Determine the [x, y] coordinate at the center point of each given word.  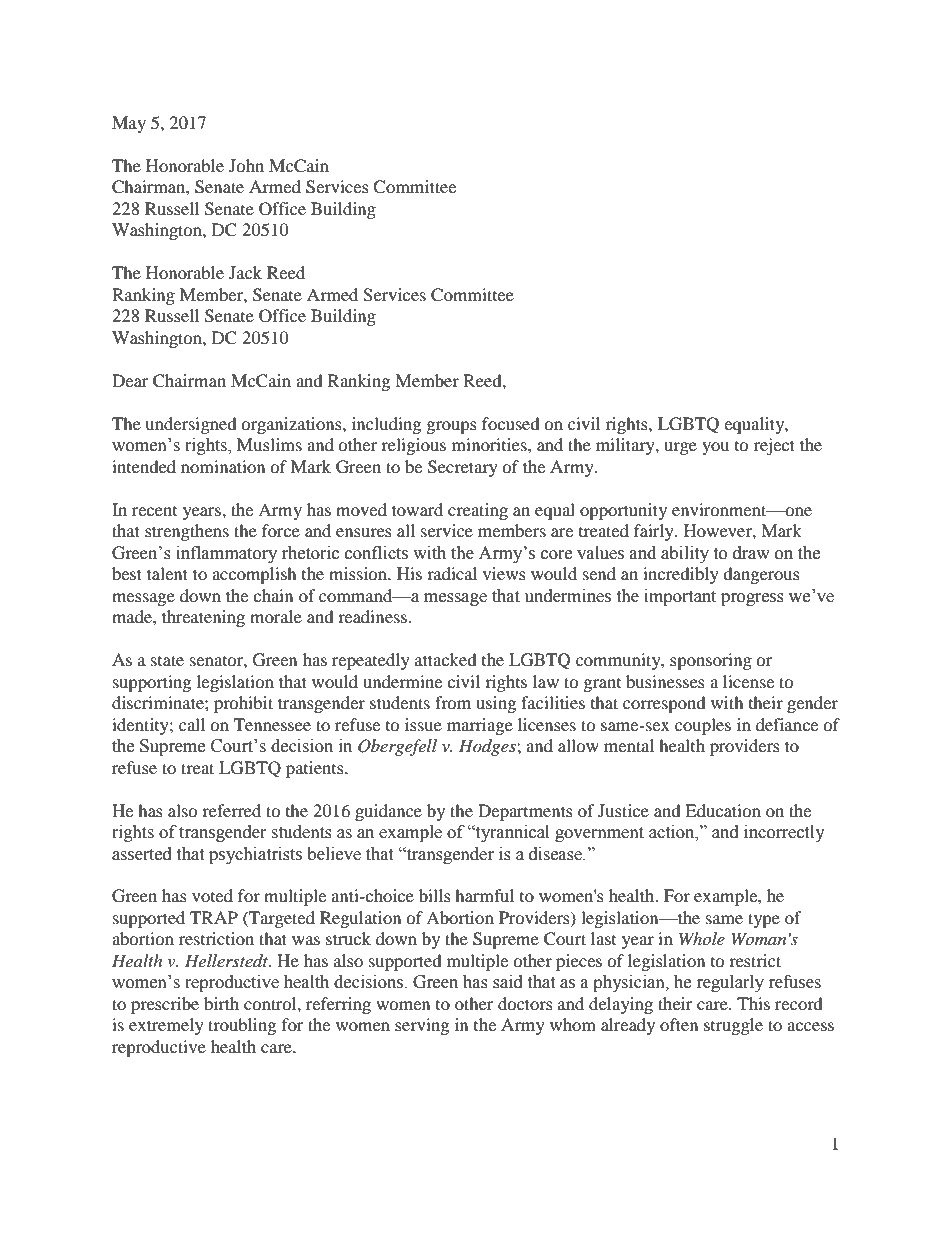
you [715, 448]
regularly [730, 983]
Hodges [488, 747]
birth [221, 1003]
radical [452, 573]
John [246, 165]
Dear [130, 380]
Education [723, 810]
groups [452, 427]
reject [774, 446]
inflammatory [226, 554]
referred [231, 810]
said [508, 982]
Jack [245, 272]
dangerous [761, 575]
